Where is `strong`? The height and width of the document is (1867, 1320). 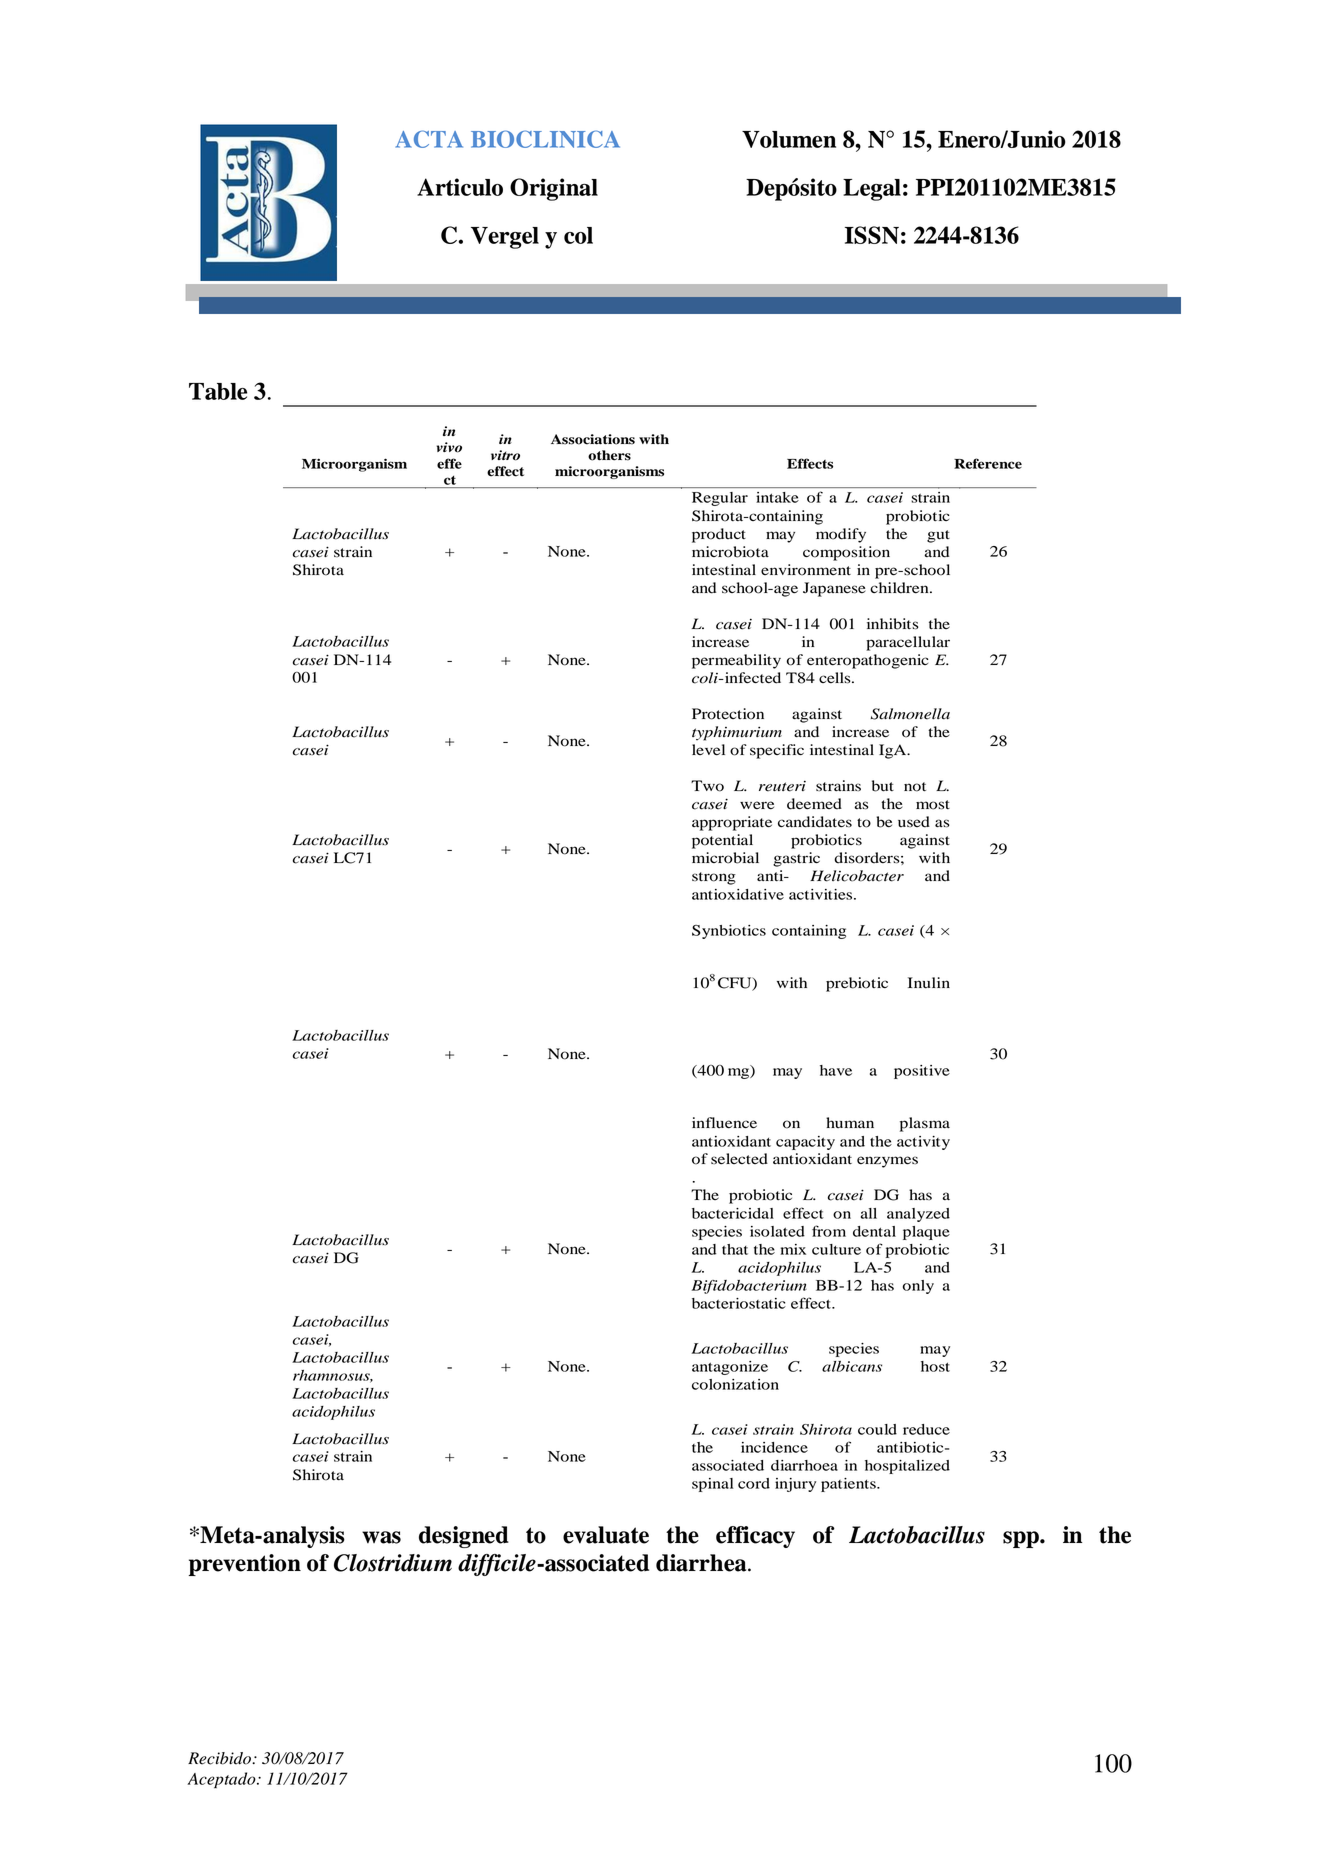 strong is located at coordinates (714, 878).
